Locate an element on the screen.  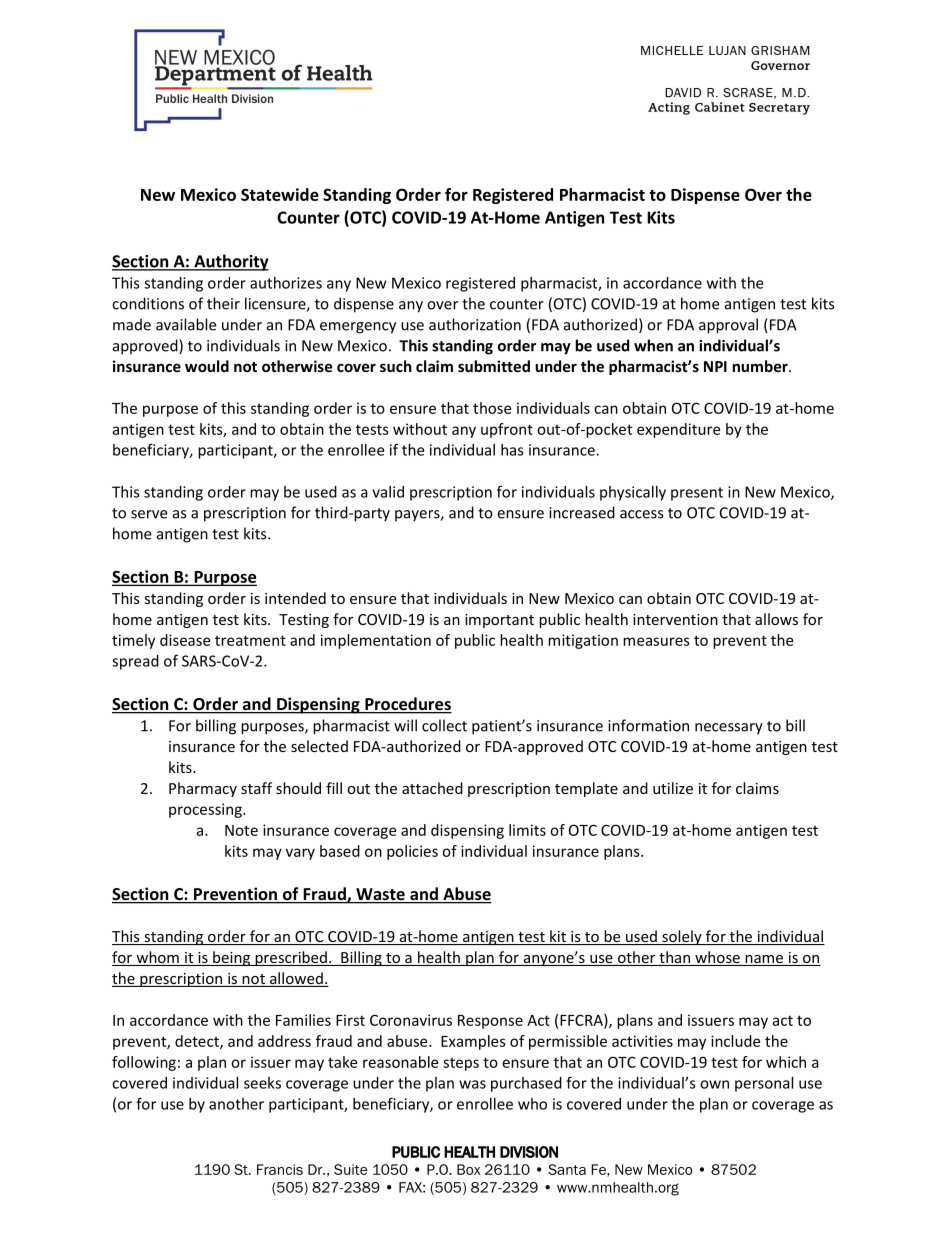
Authority is located at coordinates (230, 262).
